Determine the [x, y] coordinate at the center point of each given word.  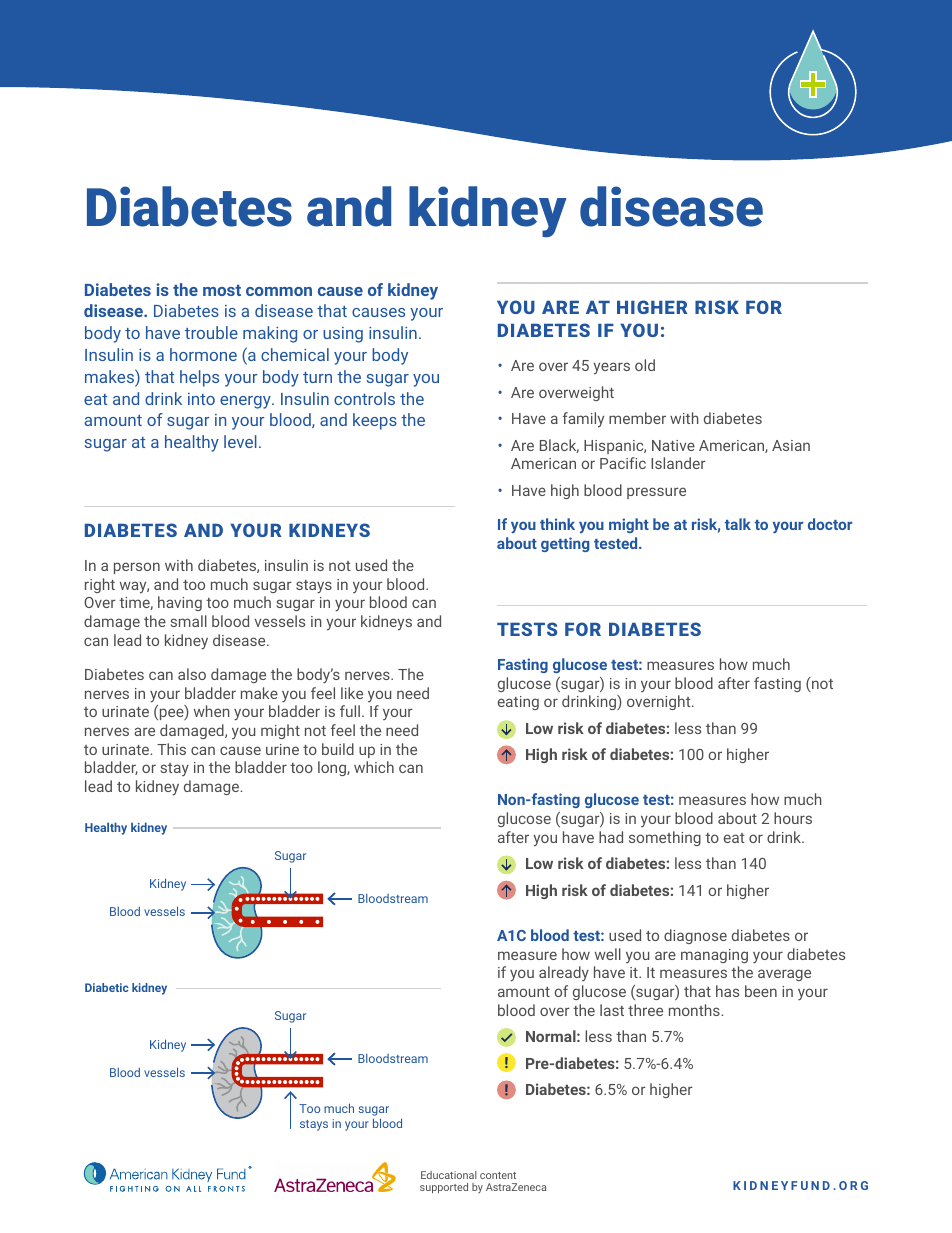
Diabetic [107, 987]
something [665, 838]
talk [738, 524]
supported [444, 1188]
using [343, 335]
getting [565, 544]
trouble [211, 332]
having [180, 603]
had [611, 837]
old [645, 365]
